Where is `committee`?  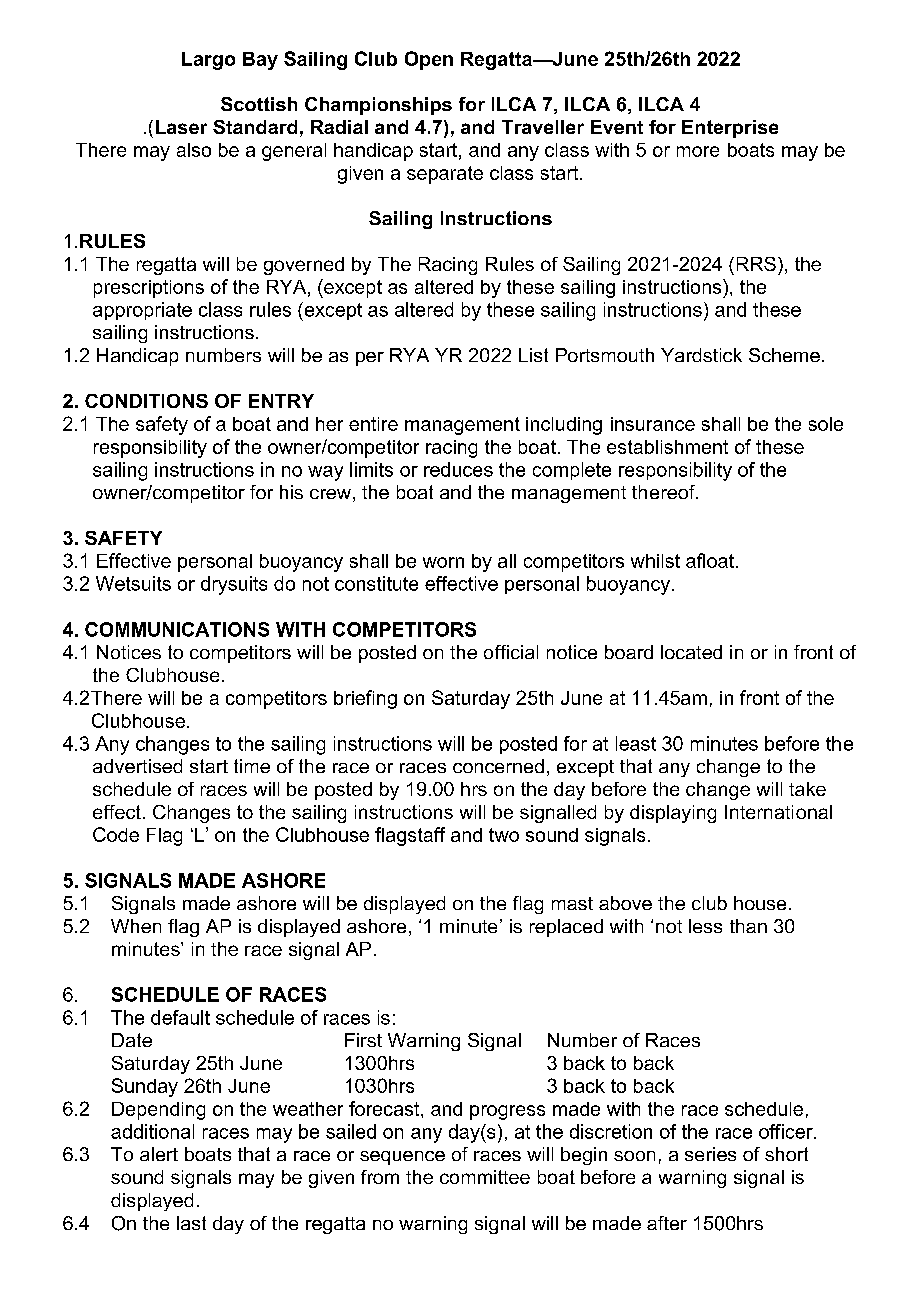
committee is located at coordinates (485, 1177).
